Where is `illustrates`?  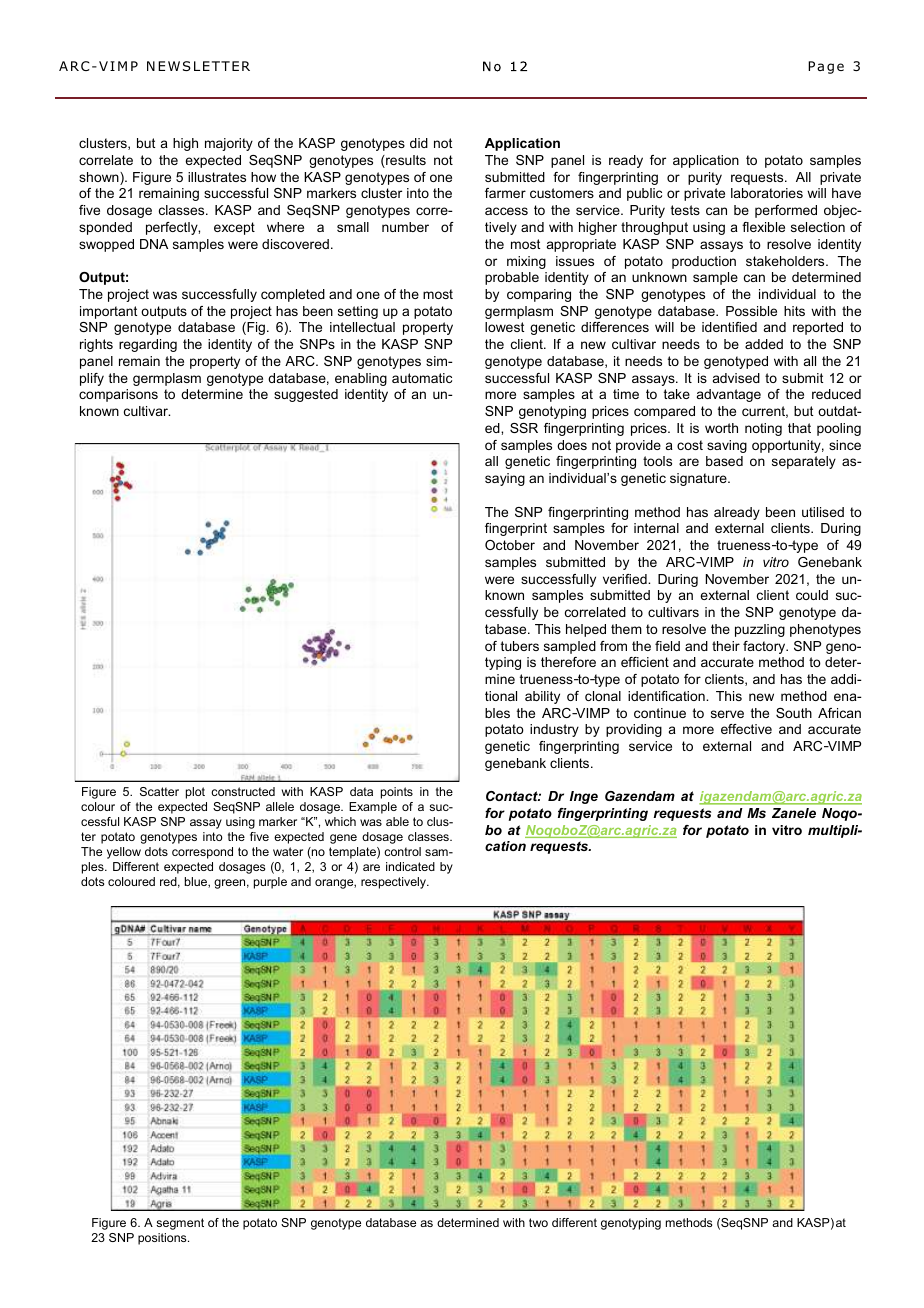
illustrates is located at coordinates (217, 177).
